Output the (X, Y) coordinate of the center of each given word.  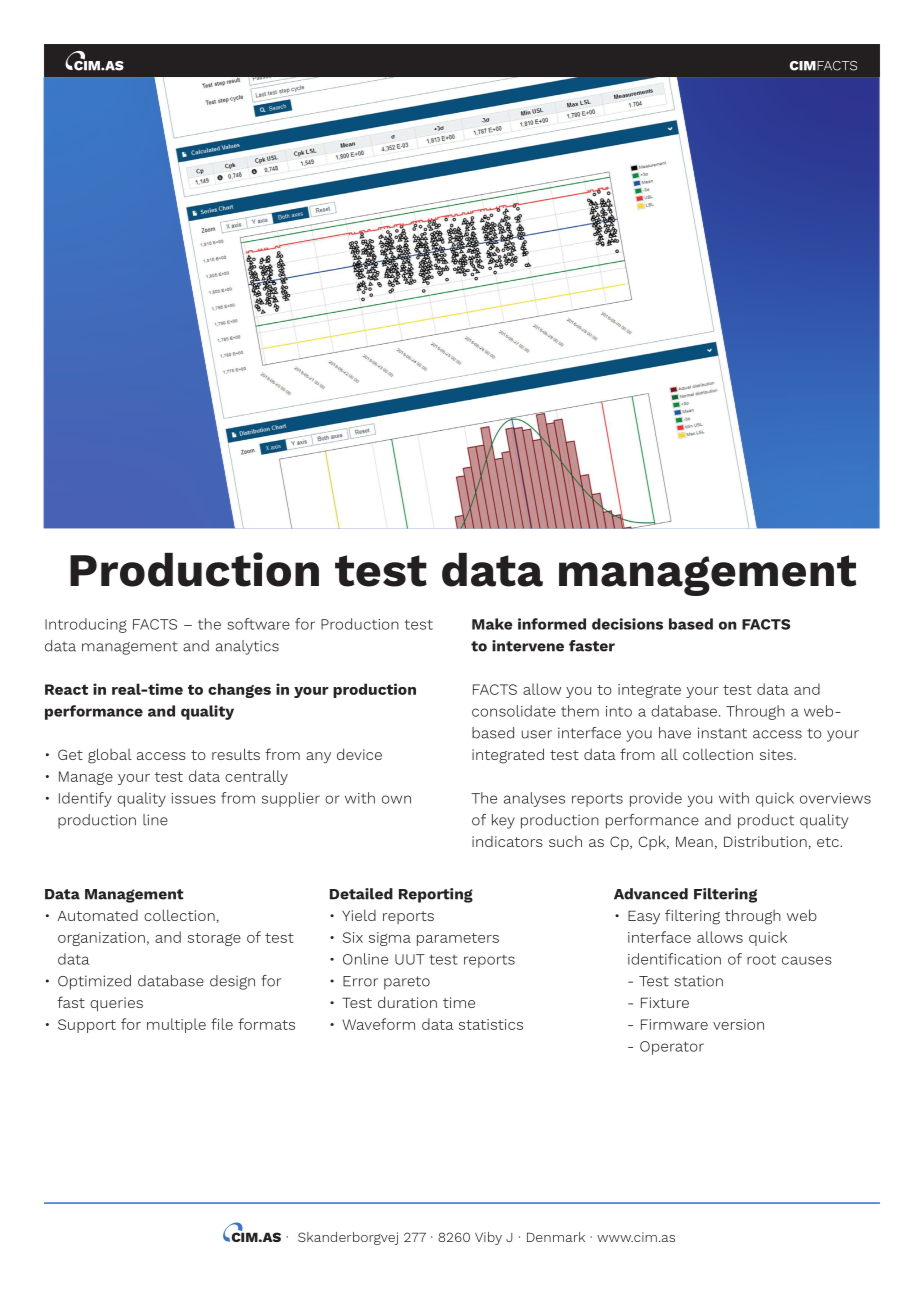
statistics (491, 1024)
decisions (627, 624)
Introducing (86, 625)
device (359, 754)
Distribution (765, 841)
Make (492, 624)
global (110, 756)
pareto (407, 983)
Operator (672, 1048)
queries (116, 1004)
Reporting (436, 895)
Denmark (556, 1237)
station (698, 981)
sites (777, 754)
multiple (176, 1025)
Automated (97, 915)
